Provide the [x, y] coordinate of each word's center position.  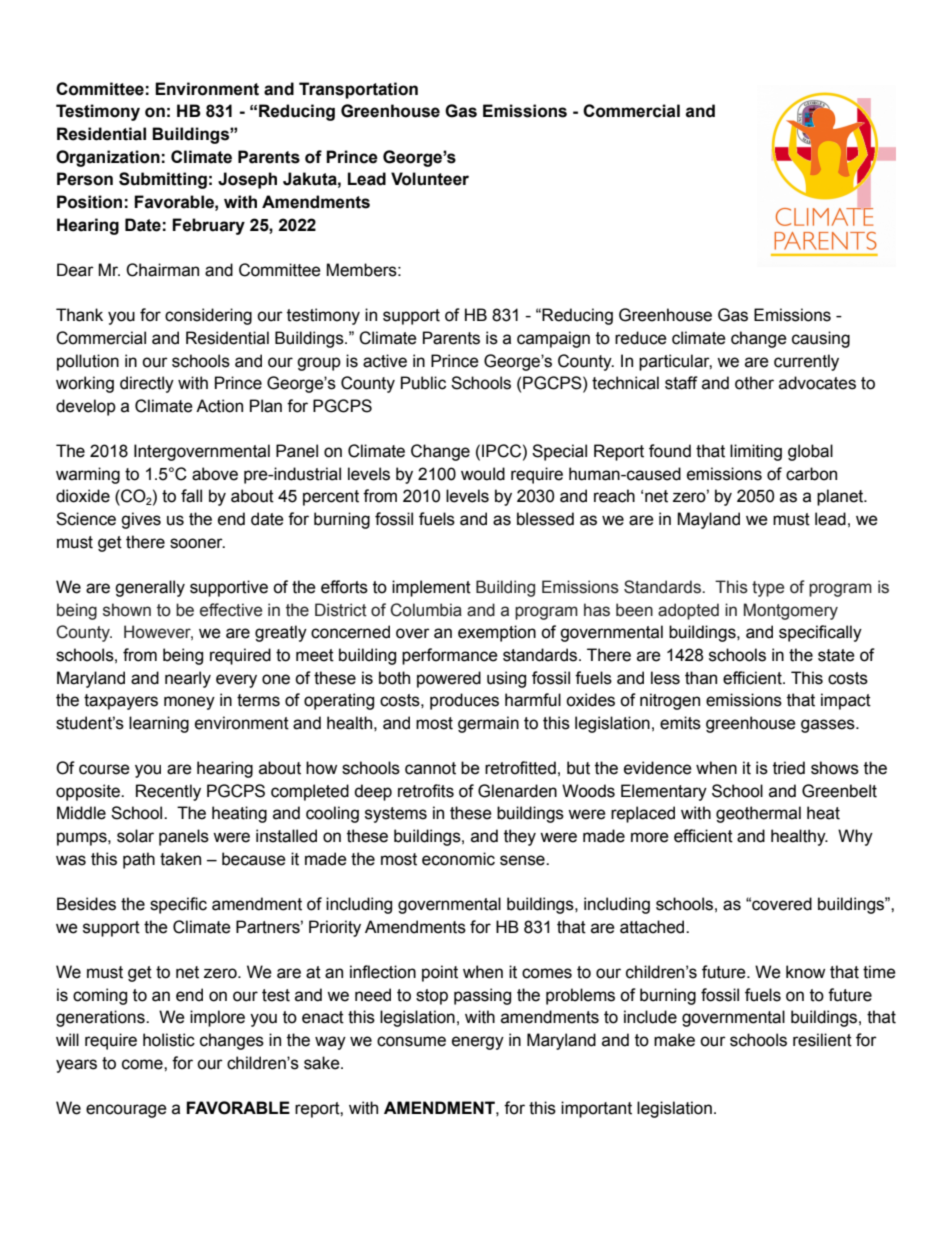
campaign [553, 339]
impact [846, 701]
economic [458, 859]
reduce [641, 338]
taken [180, 859]
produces [464, 701]
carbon [811, 474]
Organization [108, 158]
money [189, 703]
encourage [126, 1111]
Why [855, 837]
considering [208, 316]
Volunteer [430, 179]
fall [191, 496]
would [483, 474]
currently [806, 362]
